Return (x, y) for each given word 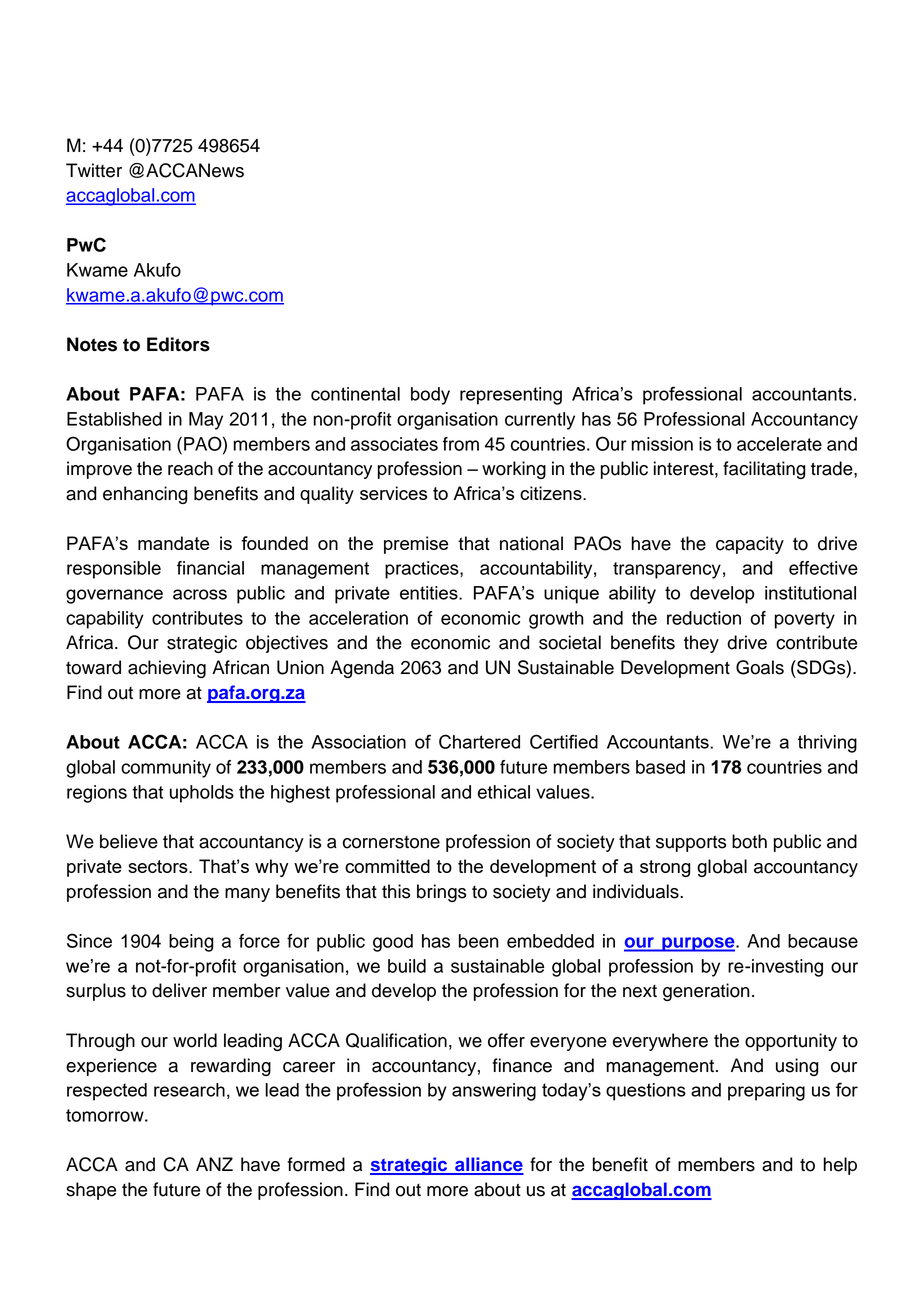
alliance (488, 1165)
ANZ (214, 1164)
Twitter (94, 170)
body (430, 396)
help (840, 1166)
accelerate (779, 444)
